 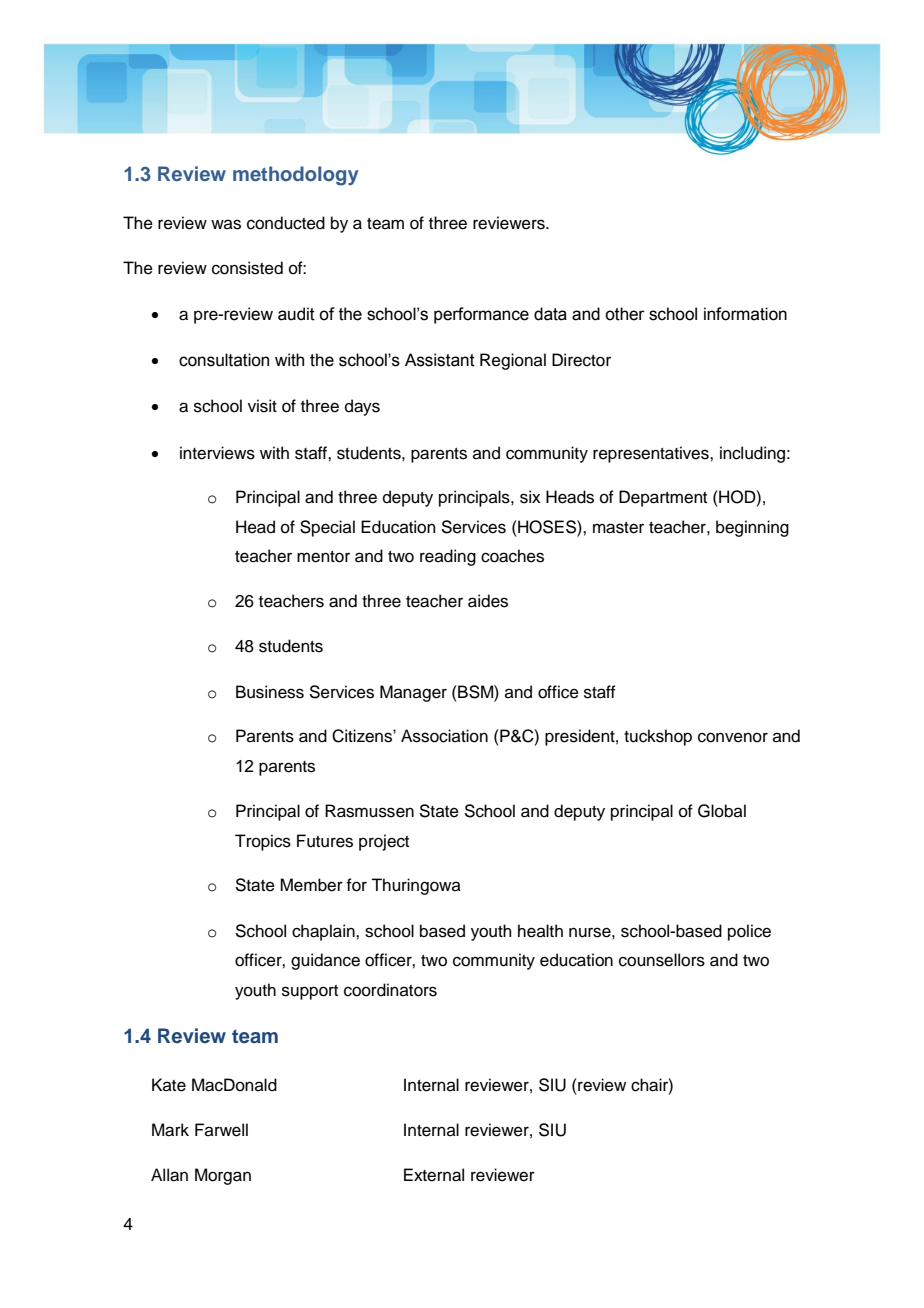 What do you see at coordinates (625, 314) in the screenshot?
I see `other` at bounding box center [625, 314].
